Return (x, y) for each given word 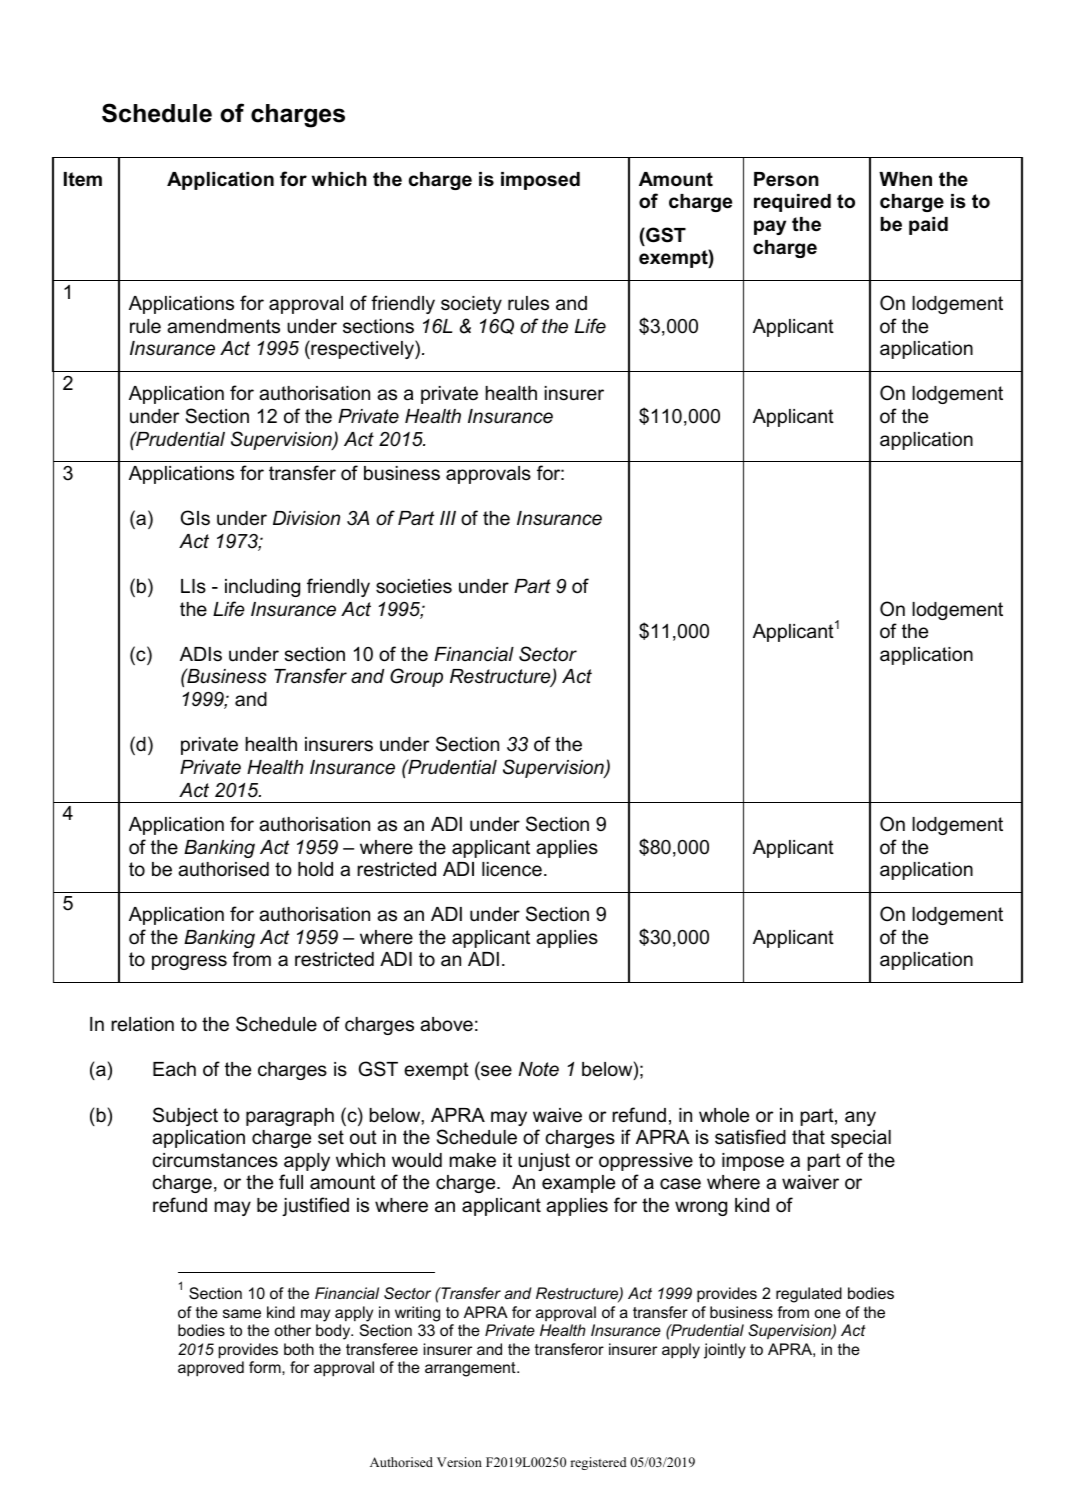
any (860, 1118)
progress (189, 962)
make (472, 1160)
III (448, 518)
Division (306, 518)
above (446, 1024)
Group (416, 677)
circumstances (215, 1160)
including (262, 588)
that (808, 1137)
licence (512, 869)
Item (83, 179)
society (471, 305)
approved (211, 1369)
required (792, 203)
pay (770, 227)
